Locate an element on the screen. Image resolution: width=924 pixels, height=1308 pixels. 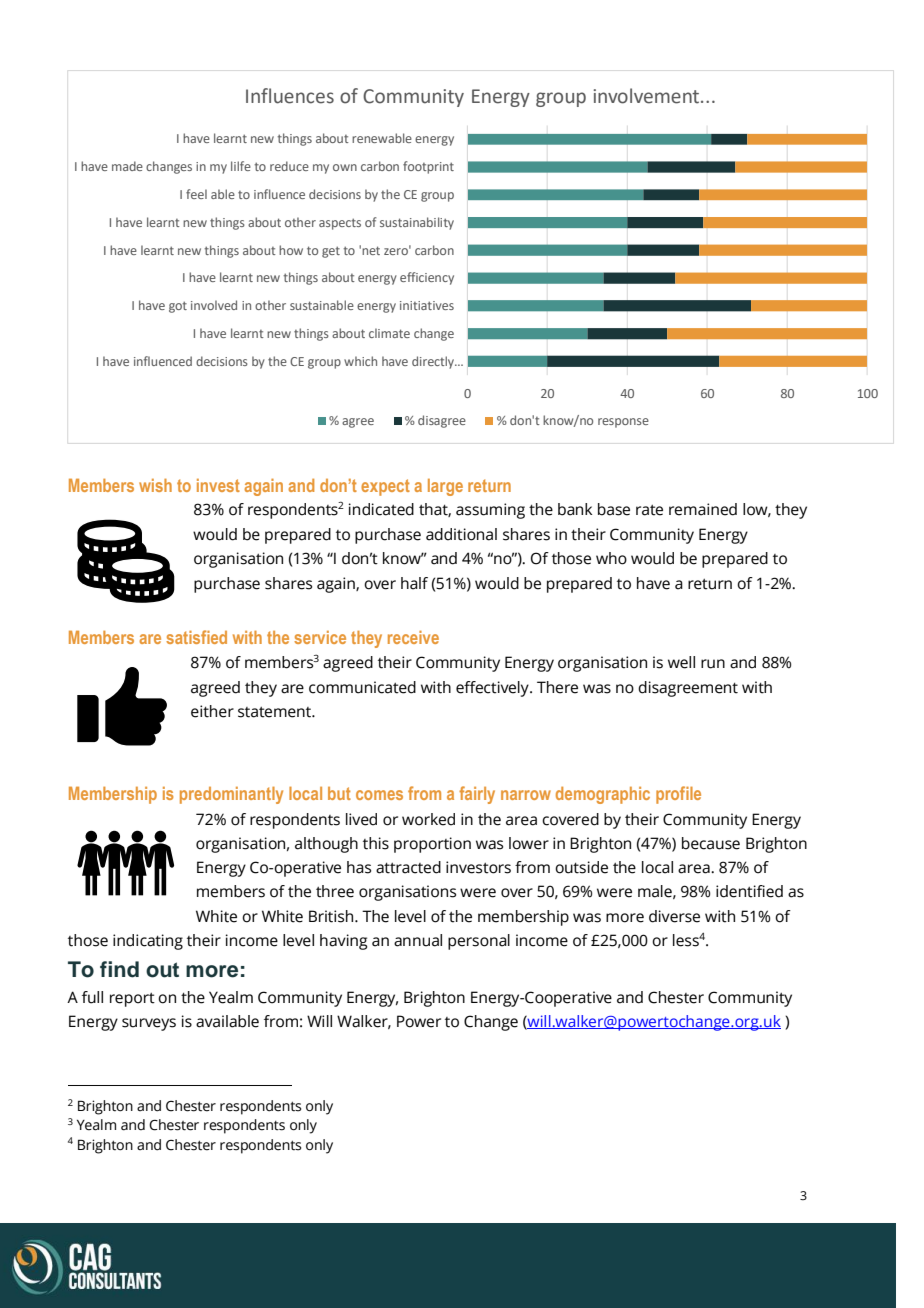
half is located at coordinates (414, 583).
